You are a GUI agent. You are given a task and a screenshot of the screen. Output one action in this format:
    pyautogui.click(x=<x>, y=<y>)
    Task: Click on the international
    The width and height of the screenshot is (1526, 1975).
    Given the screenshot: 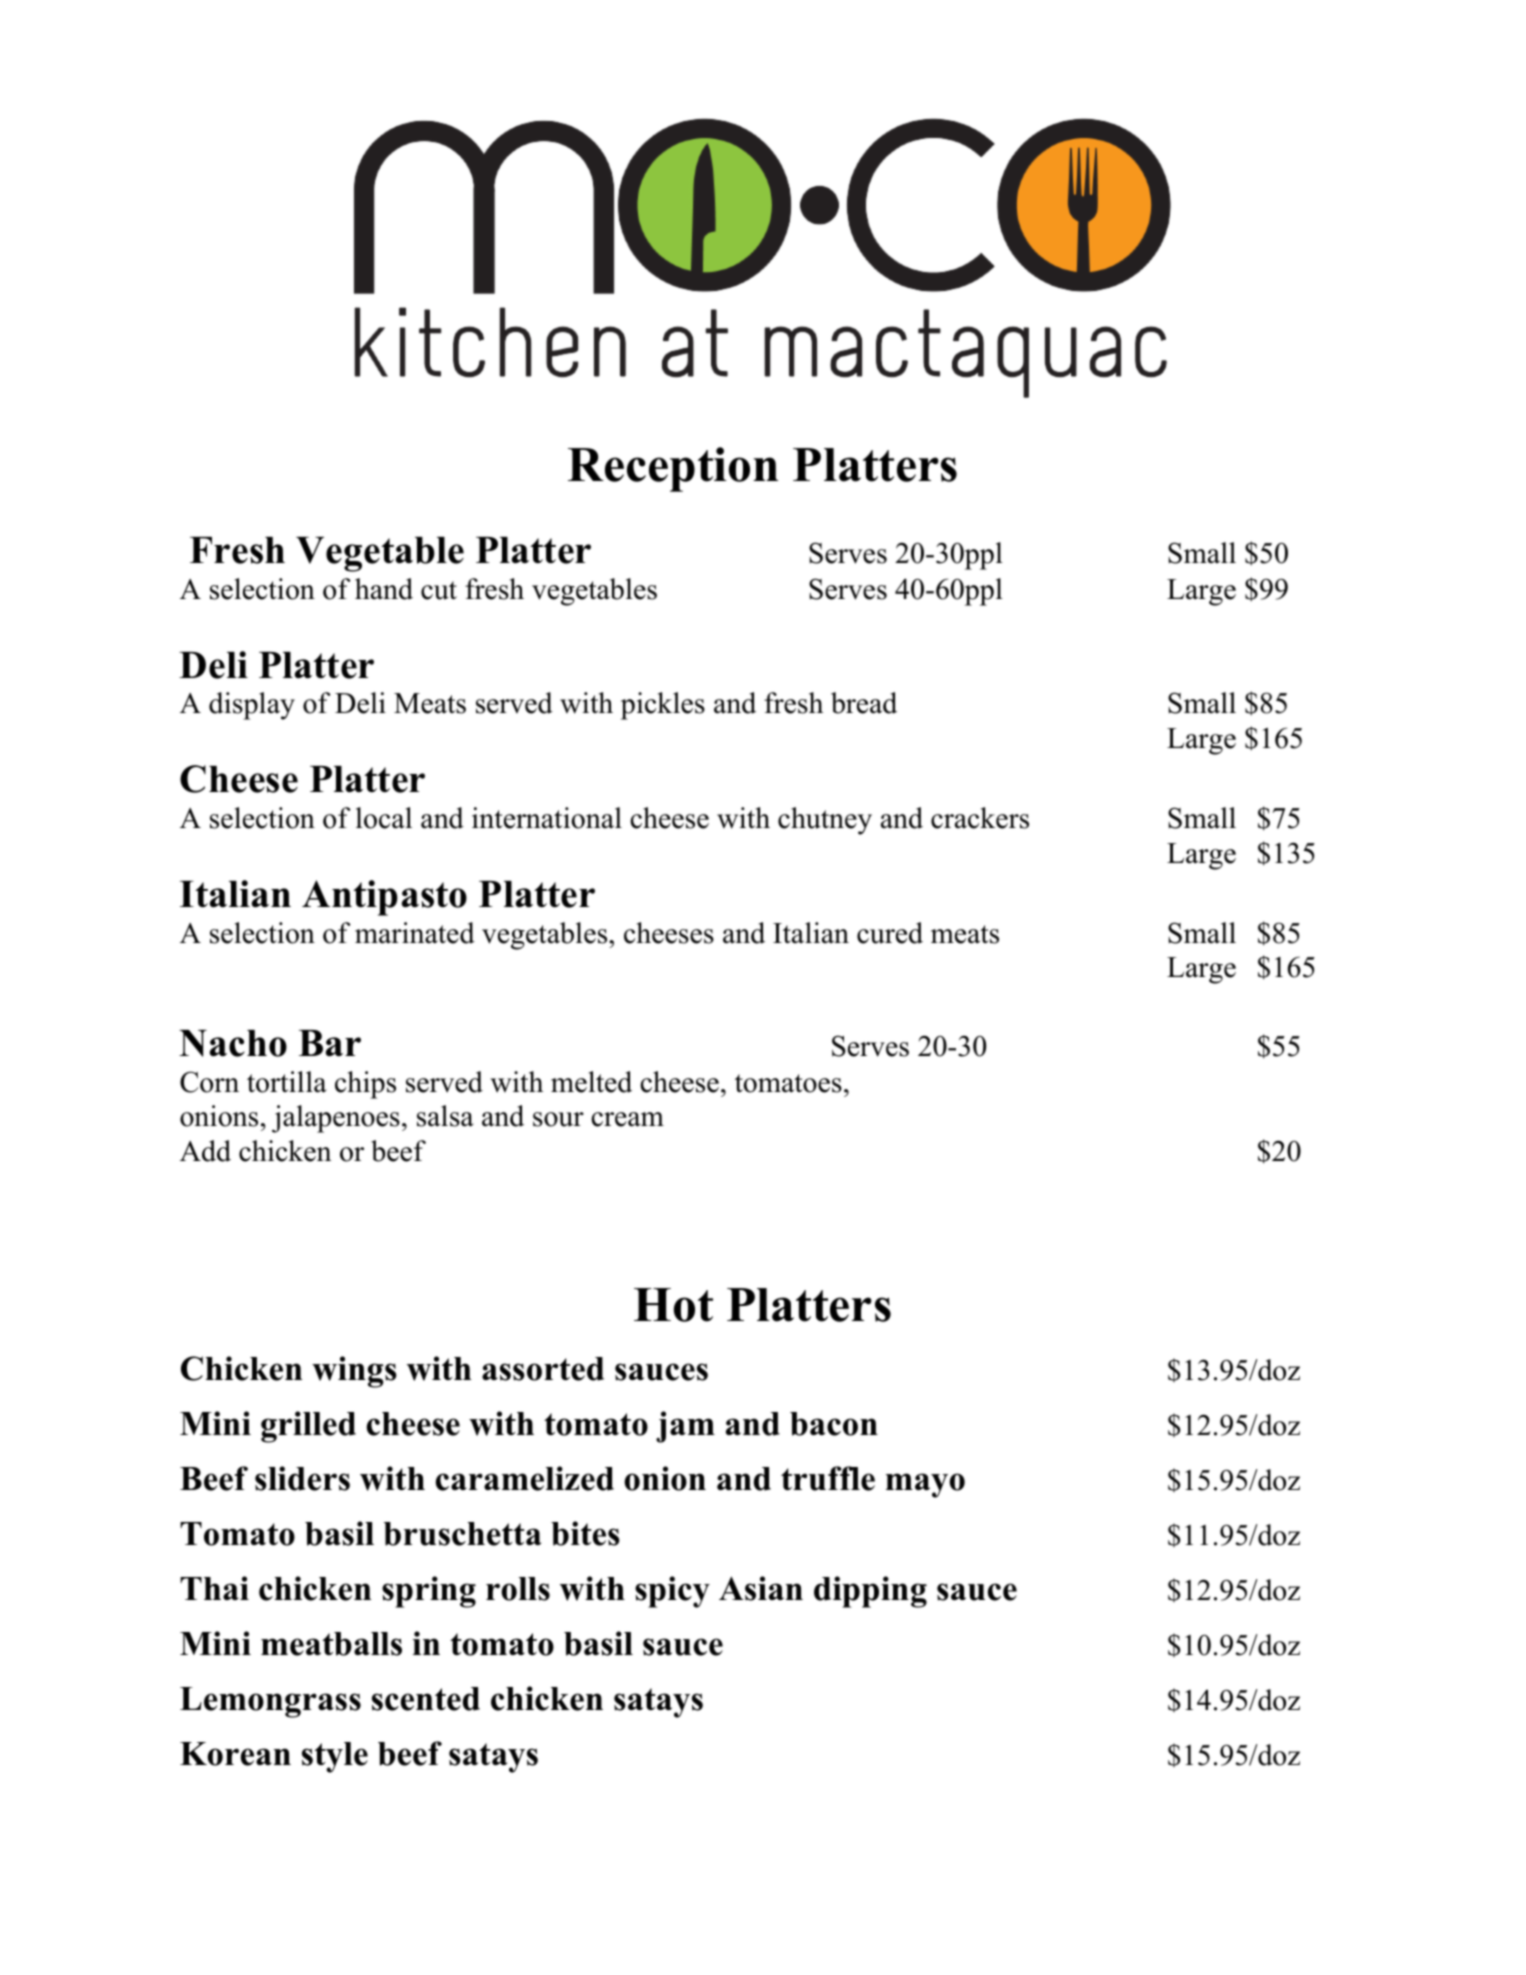 What is the action you would take?
    pyautogui.click(x=547, y=818)
